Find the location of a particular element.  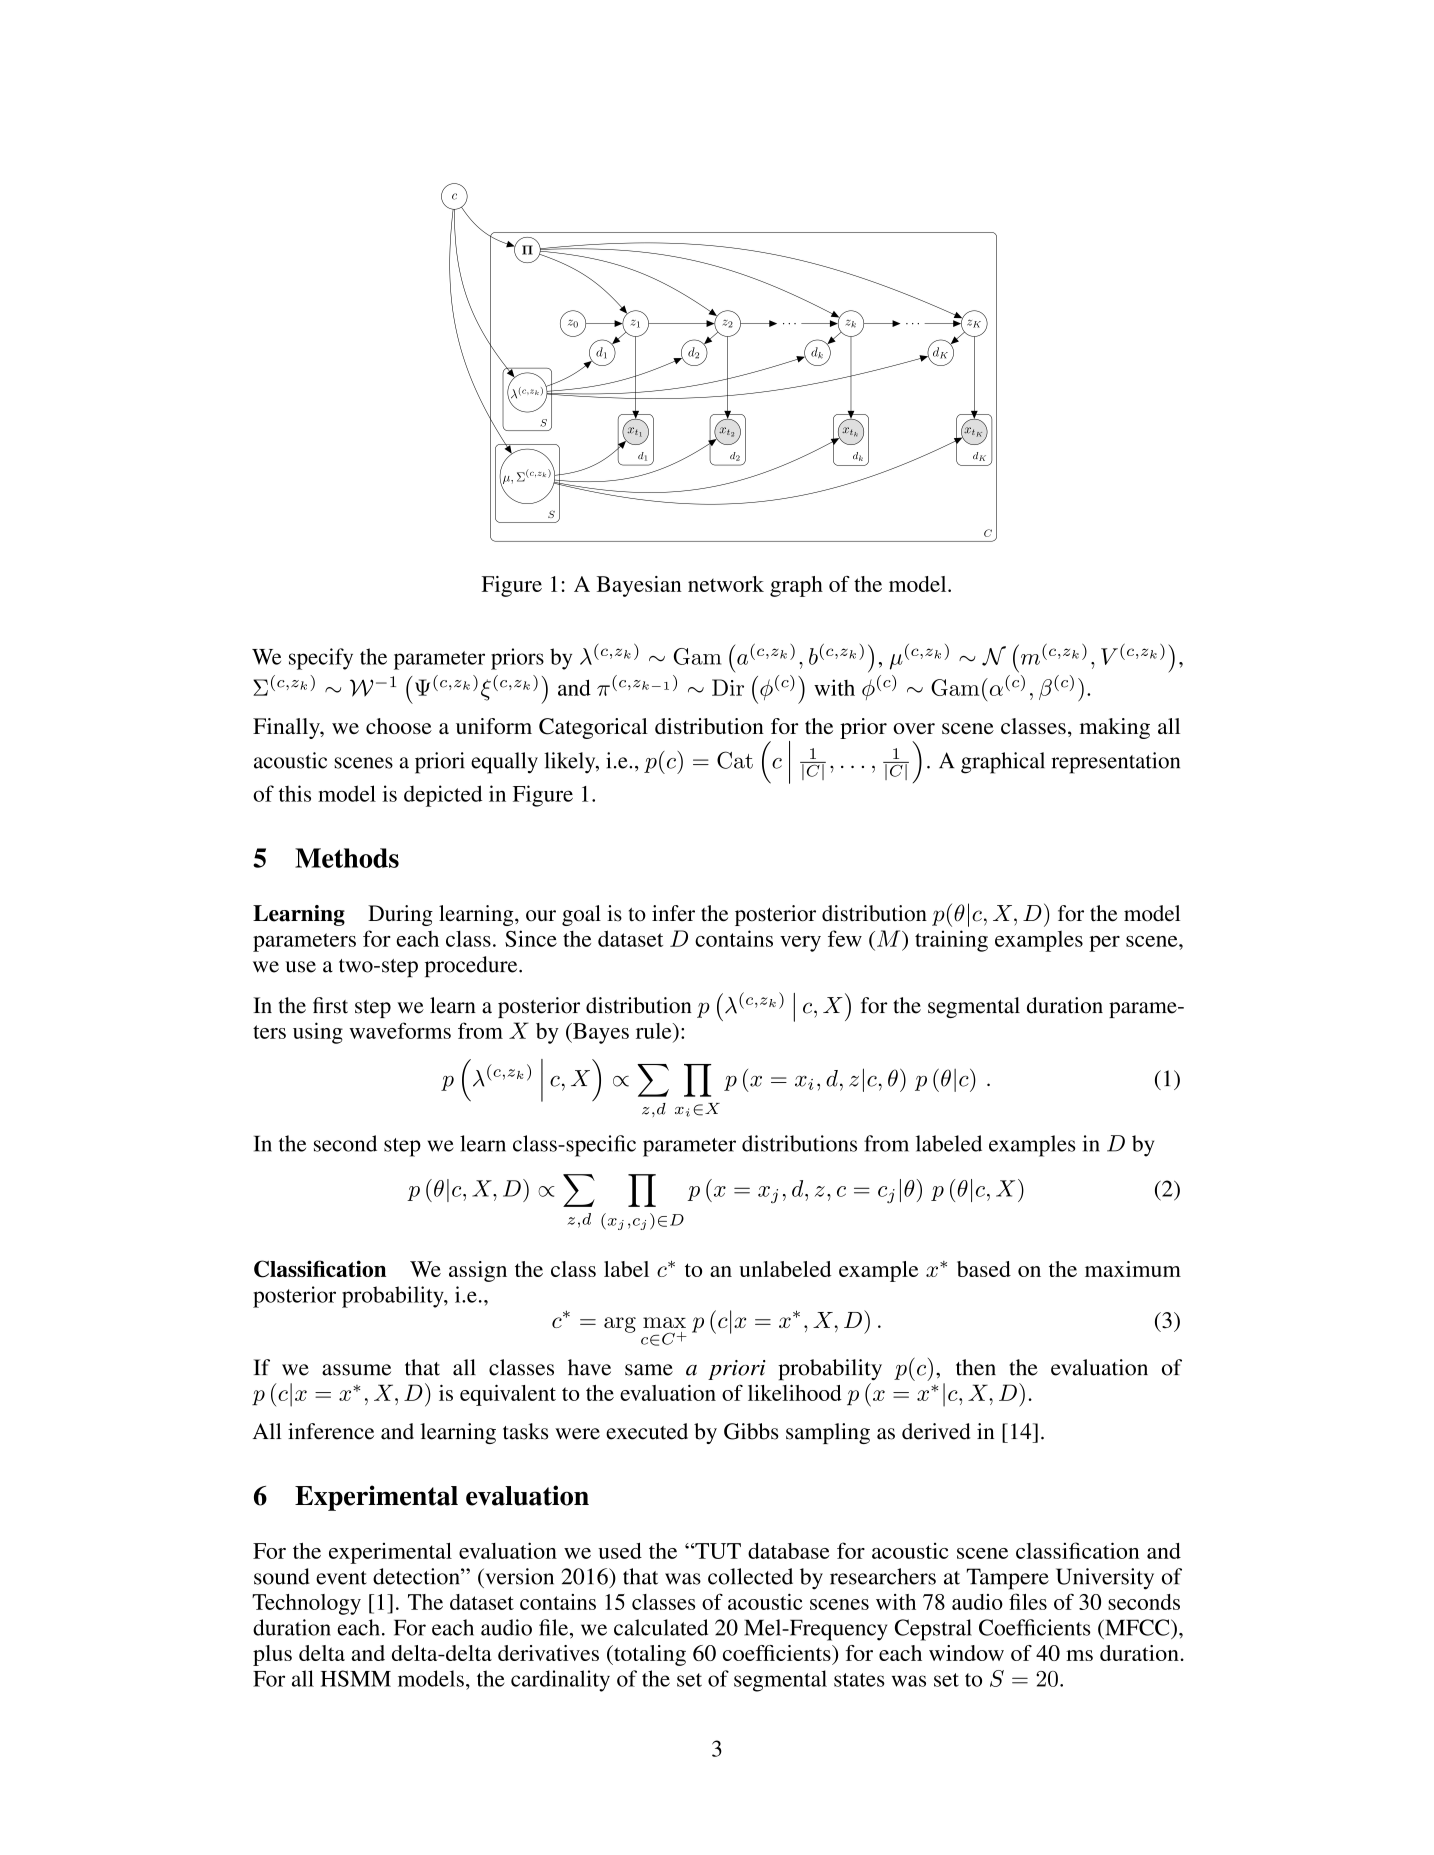

specify is located at coordinates (321, 659).
